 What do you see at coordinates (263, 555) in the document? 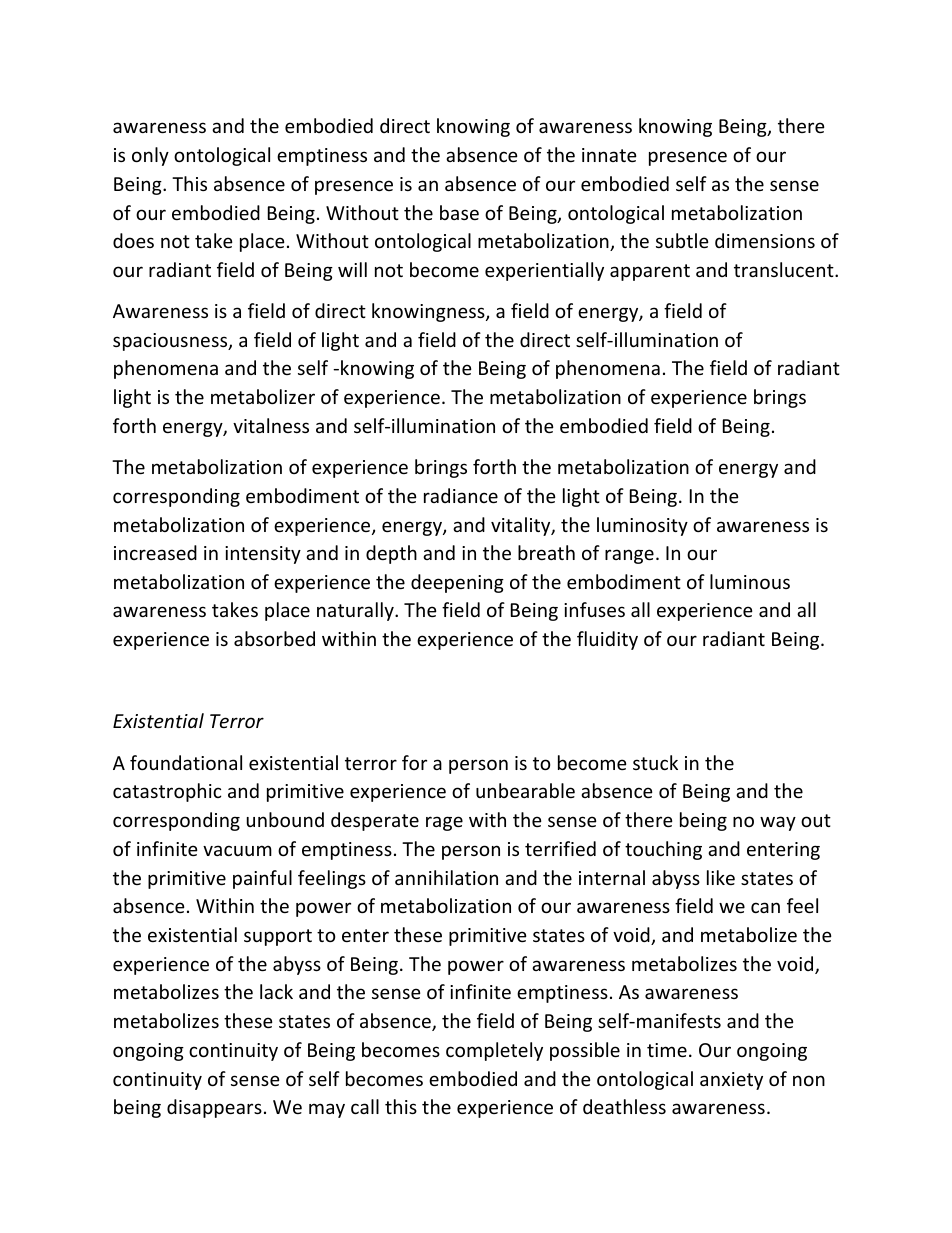
I see `intensity` at bounding box center [263, 555].
